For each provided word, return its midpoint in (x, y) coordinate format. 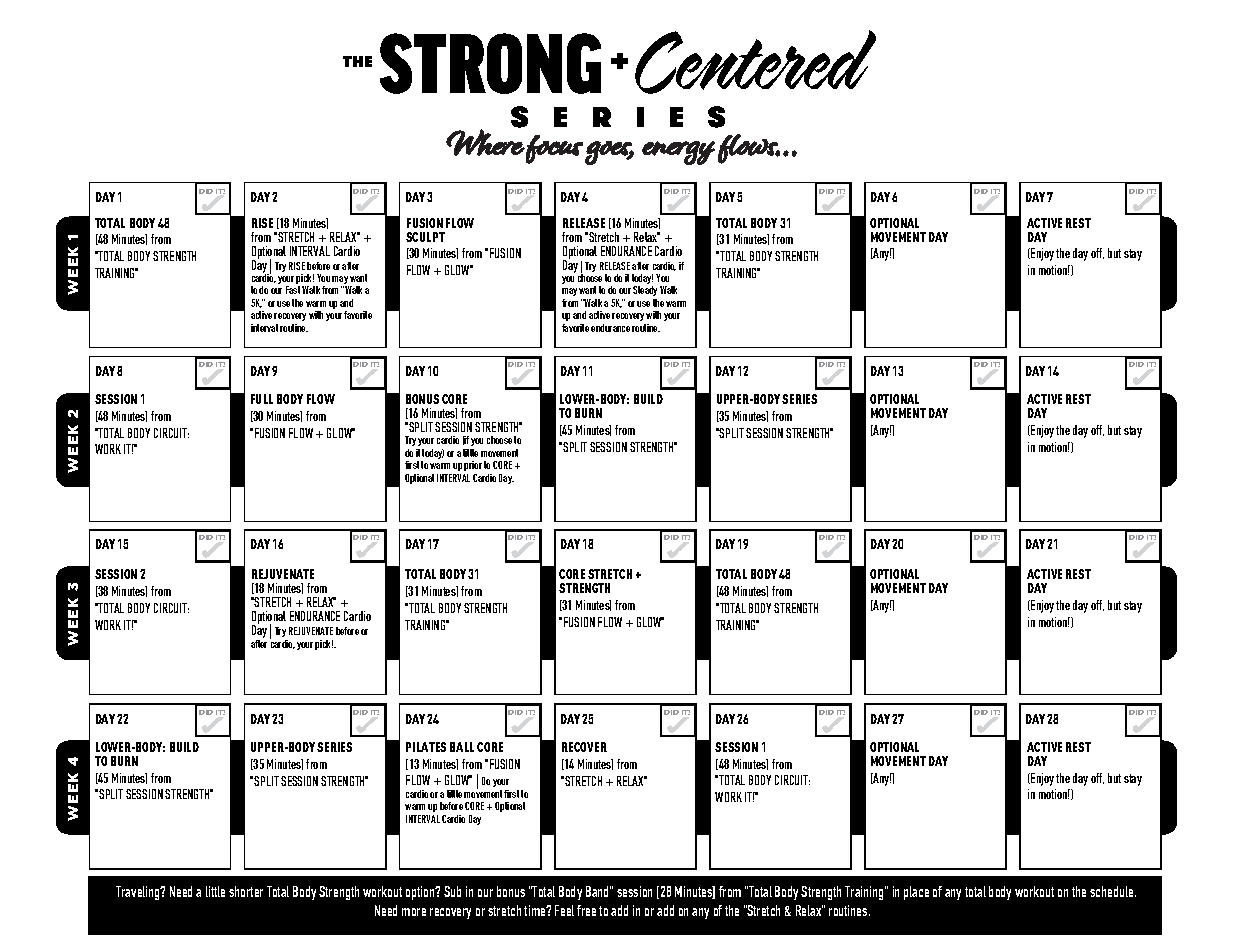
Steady (645, 293)
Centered (755, 62)
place (916, 893)
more (414, 912)
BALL (462, 747)
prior (473, 468)
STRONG (490, 63)
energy (678, 153)
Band (598, 891)
